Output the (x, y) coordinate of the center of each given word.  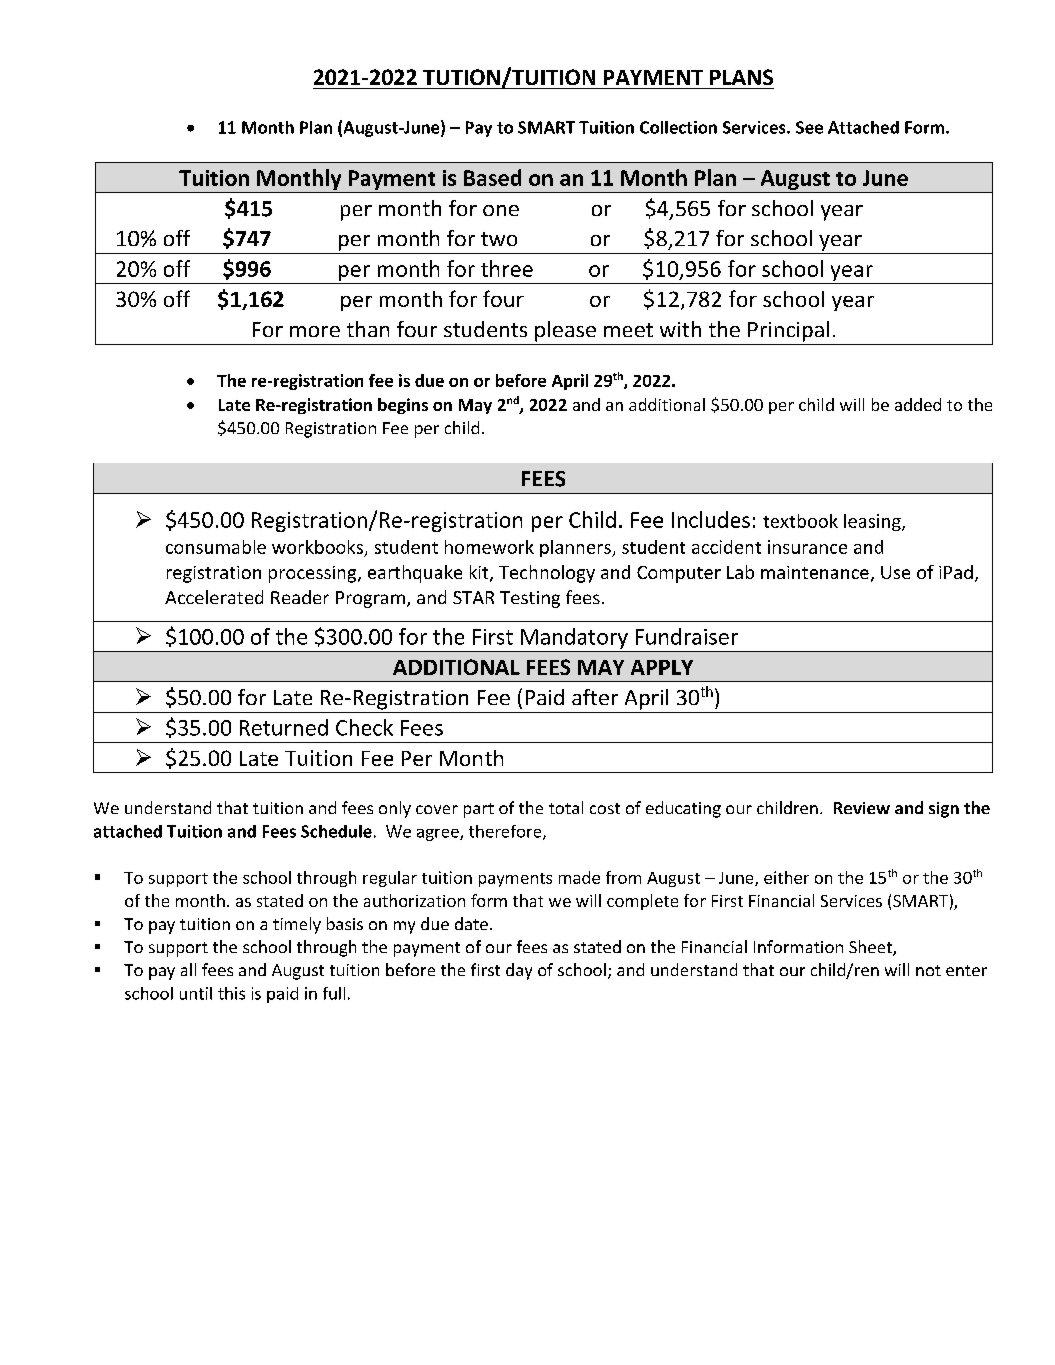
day (519, 971)
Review (862, 808)
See (809, 127)
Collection (678, 127)
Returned (284, 727)
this (231, 993)
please (565, 331)
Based (492, 177)
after (595, 697)
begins (403, 406)
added (918, 404)
